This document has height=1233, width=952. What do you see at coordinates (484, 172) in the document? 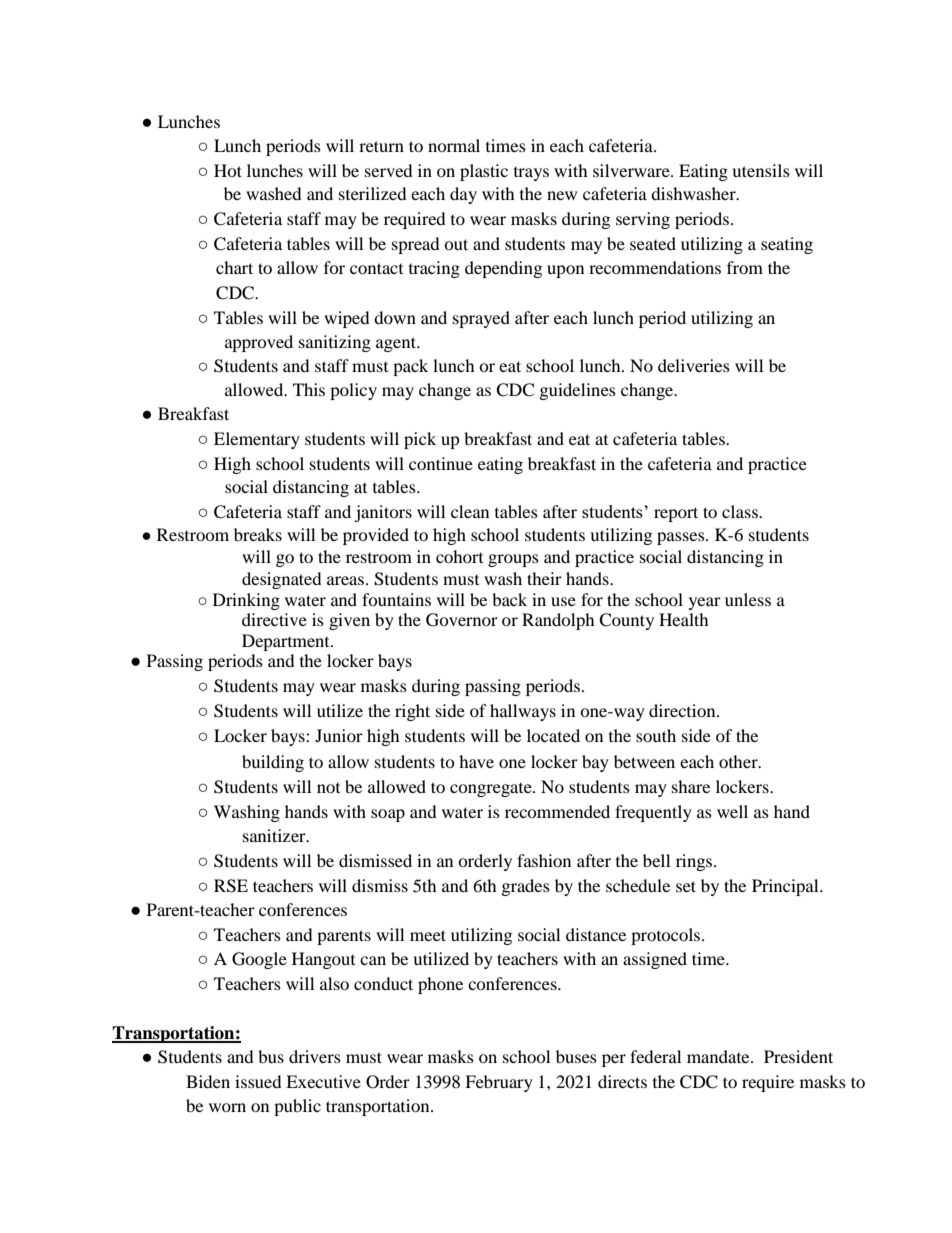
I see `plastic` at bounding box center [484, 172].
